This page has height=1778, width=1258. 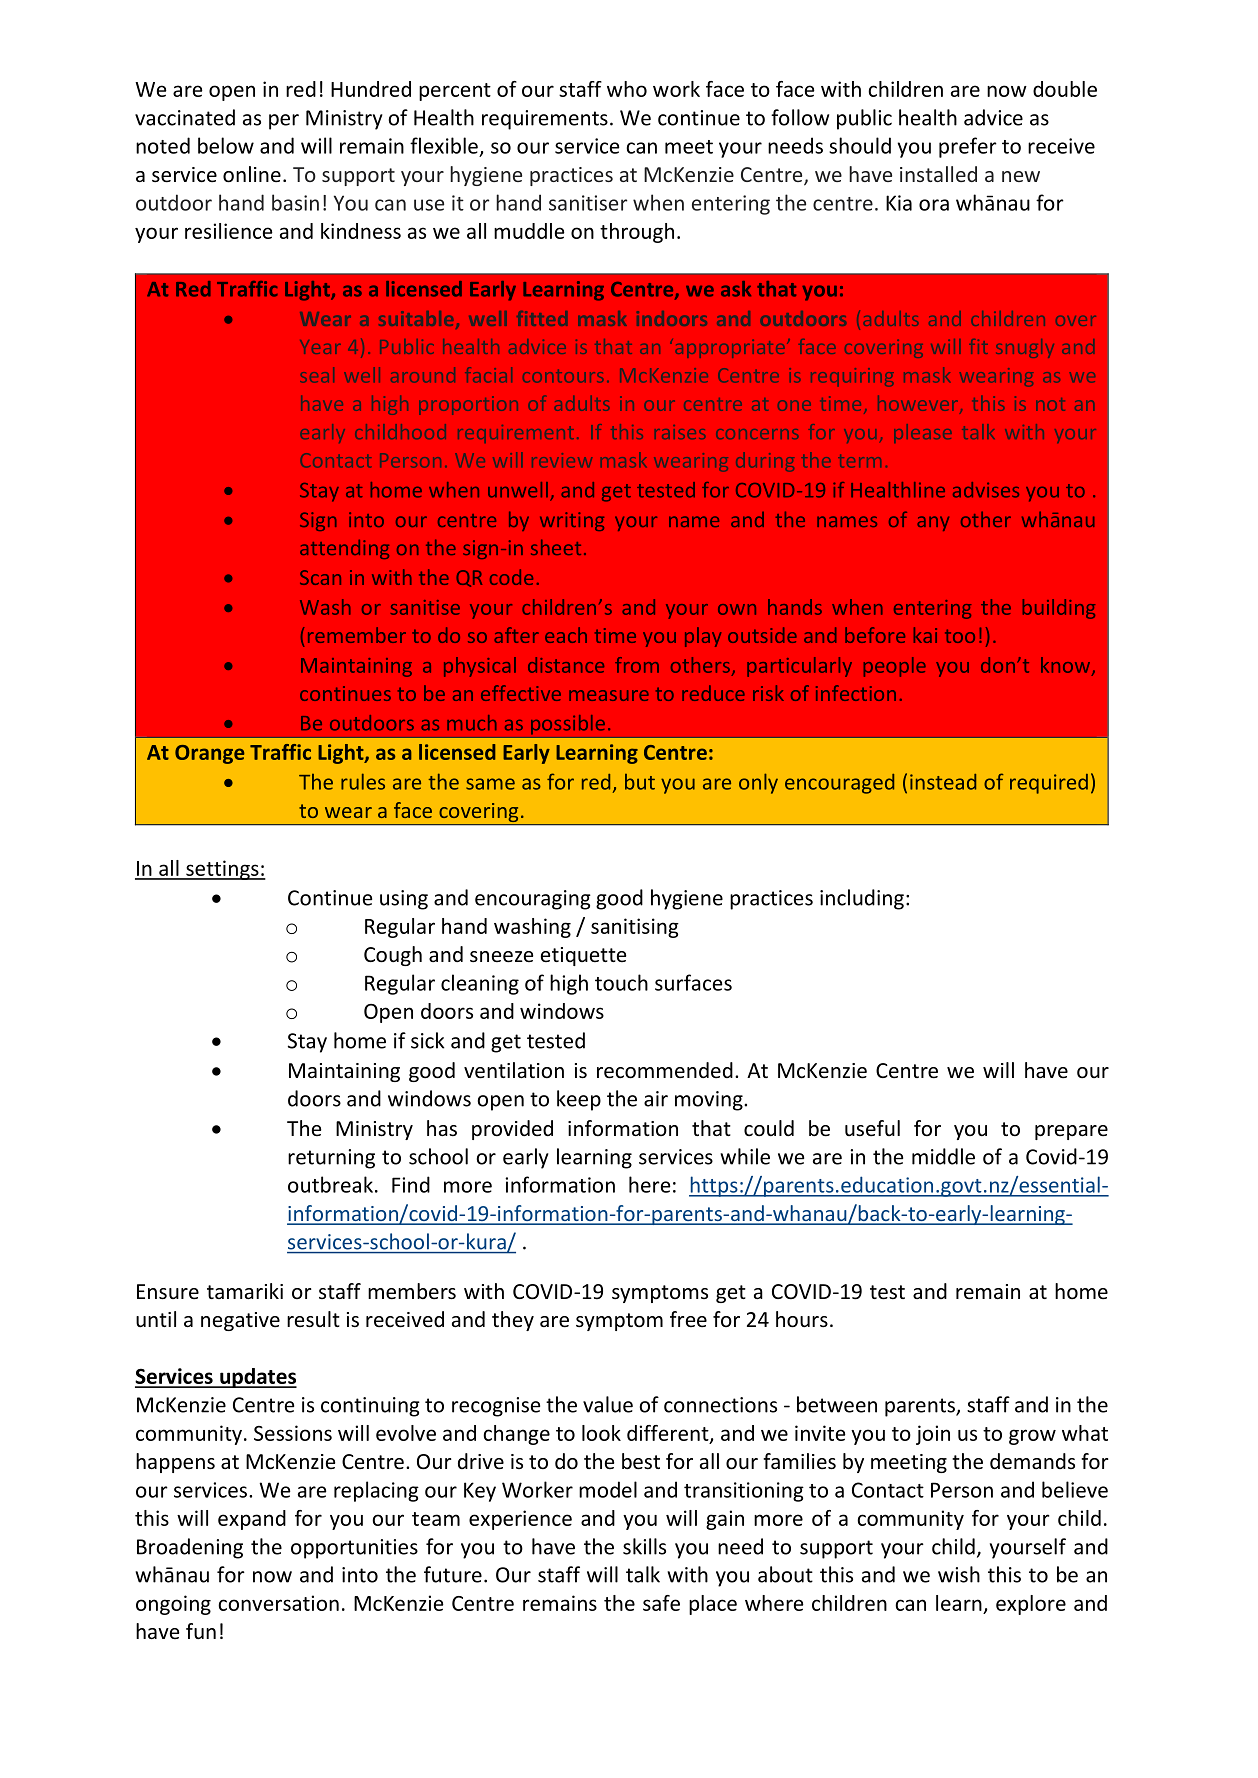 What do you see at coordinates (986, 490) in the page?
I see `advises` at bounding box center [986, 490].
